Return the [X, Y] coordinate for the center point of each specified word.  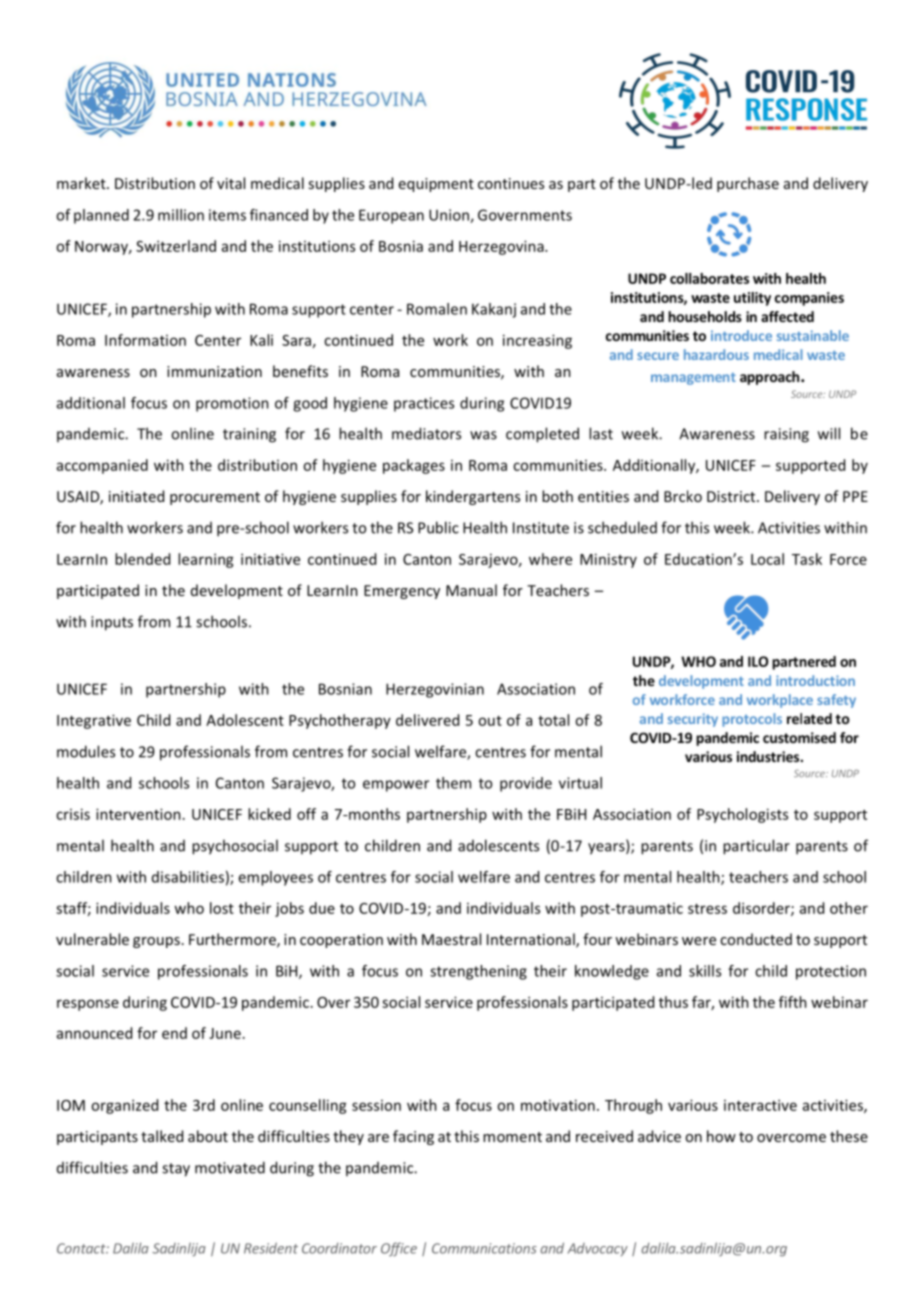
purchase [748, 184]
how [721, 1136]
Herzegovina [502, 247]
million [181, 215]
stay [176, 1170]
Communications [484, 1248]
